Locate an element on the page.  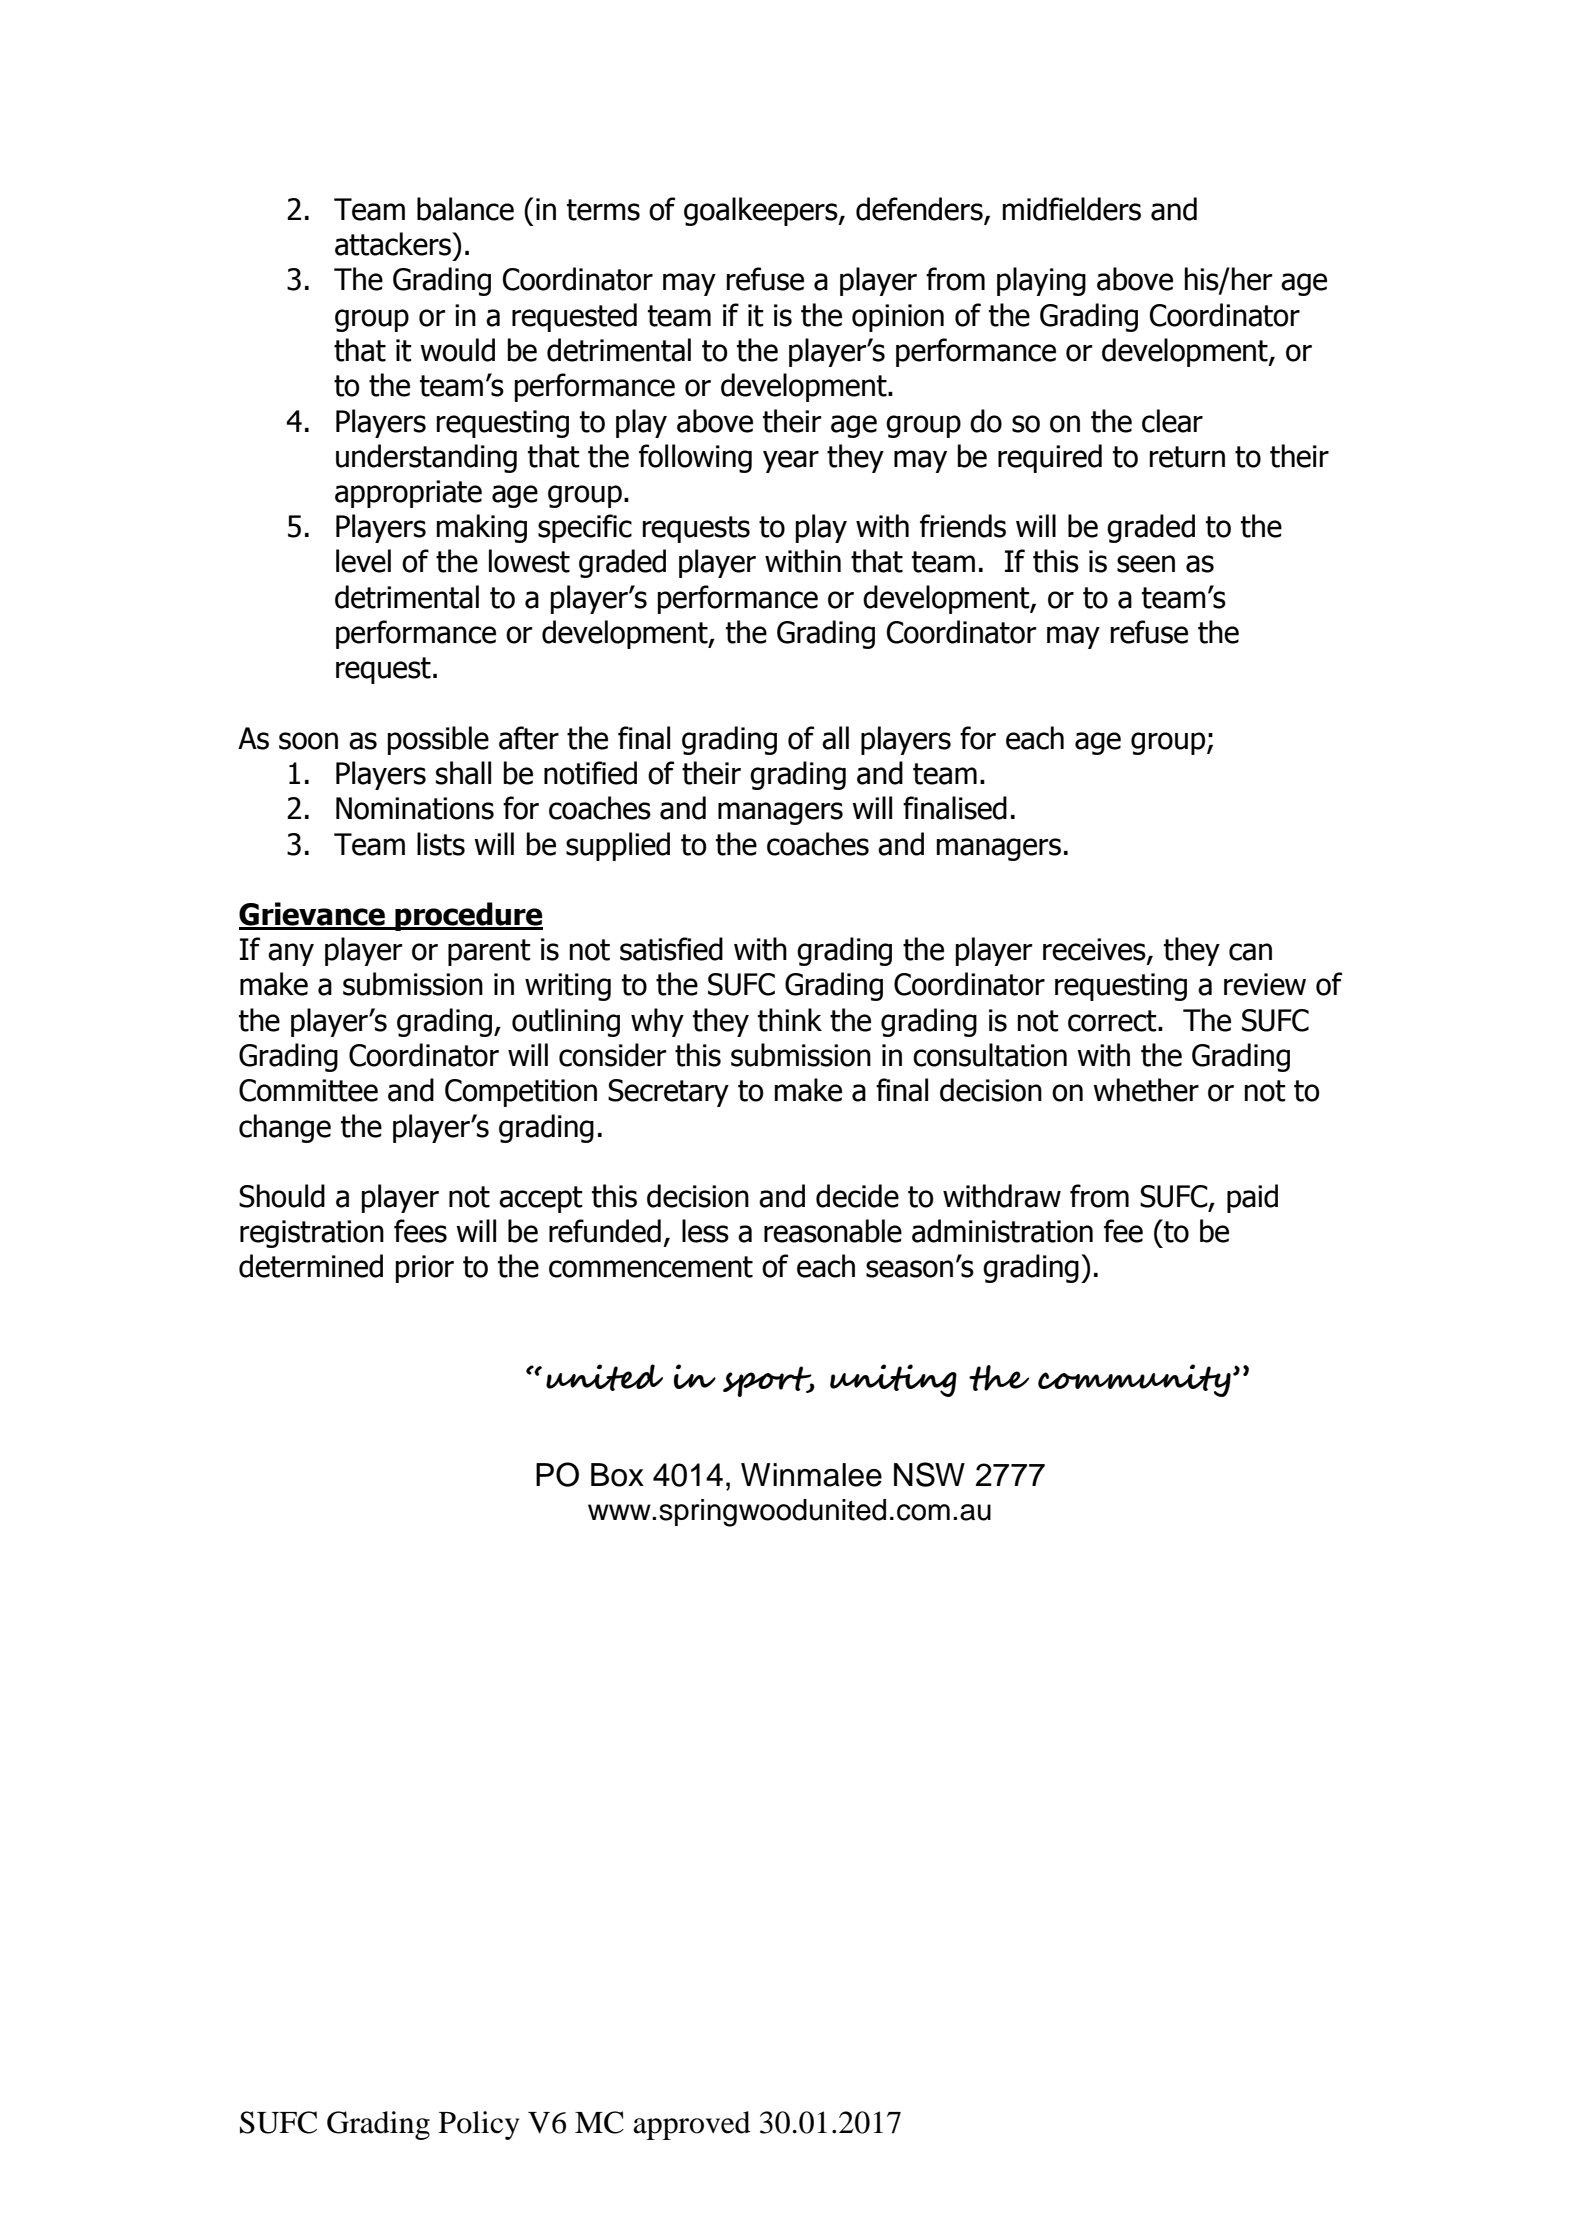
goalkeepers is located at coordinates (762, 211).
